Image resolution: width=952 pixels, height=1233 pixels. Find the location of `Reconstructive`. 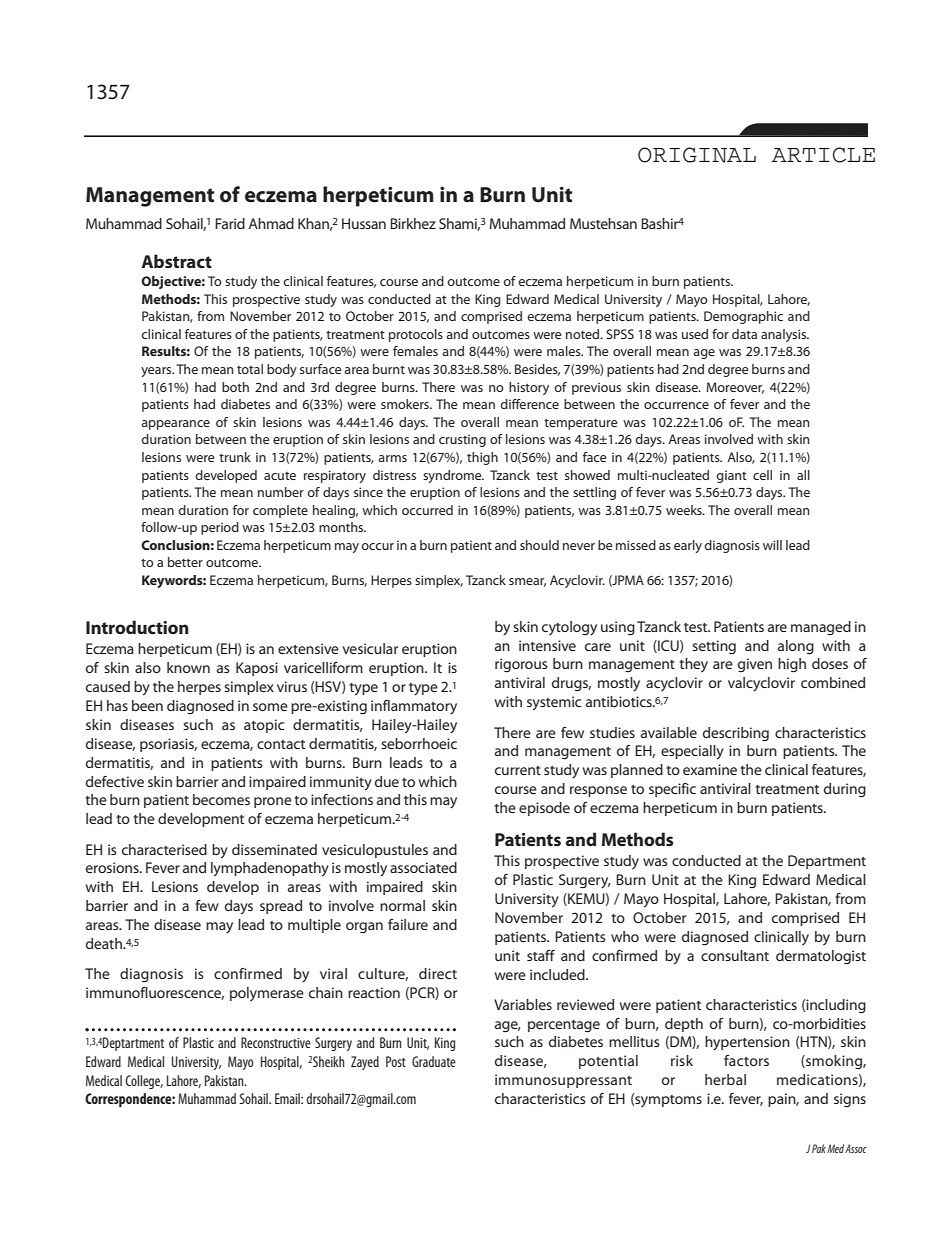

Reconstructive is located at coordinates (276, 1042).
